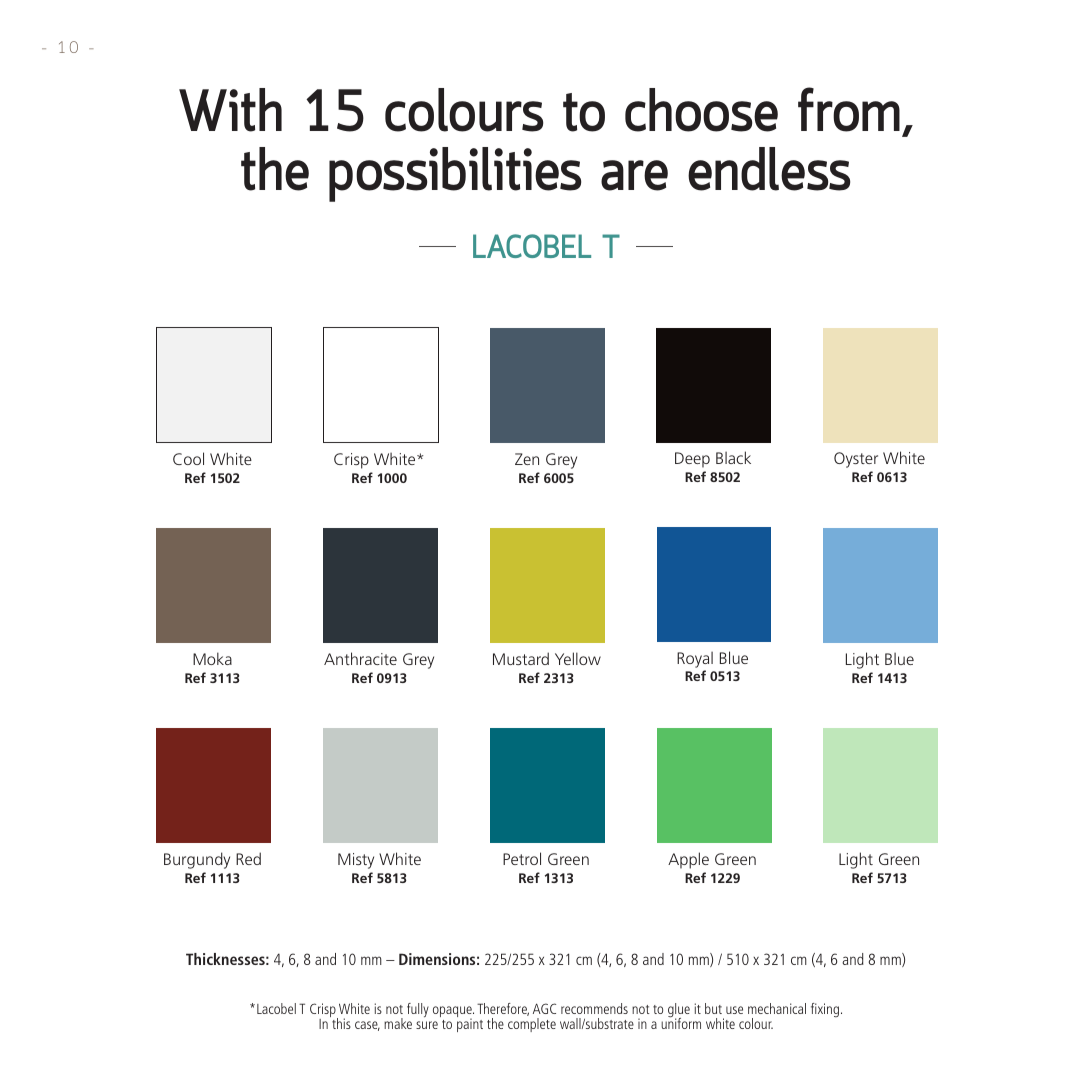 Image resolution: width=1092 pixels, height=1092 pixels. What do you see at coordinates (578, 658) in the document?
I see `Yellow` at bounding box center [578, 658].
